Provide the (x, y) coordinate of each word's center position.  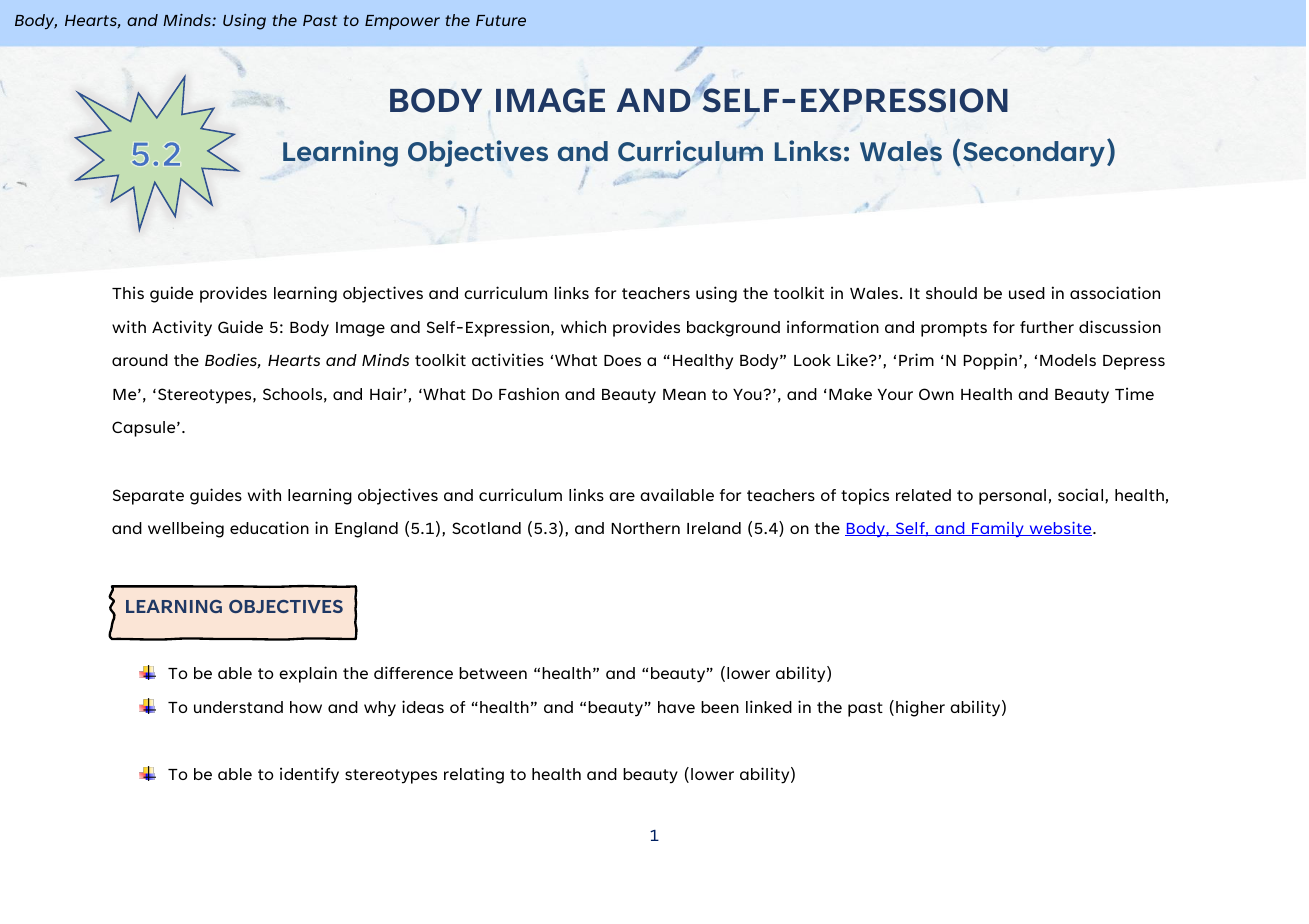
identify (309, 775)
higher (920, 708)
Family (998, 529)
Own (936, 394)
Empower (402, 22)
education (269, 527)
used (1027, 293)
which (583, 326)
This (128, 292)
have (676, 707)
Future (501, 20)
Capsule (145, 429)
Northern (646, 528)
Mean (684, 394)
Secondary (1034, 154)
